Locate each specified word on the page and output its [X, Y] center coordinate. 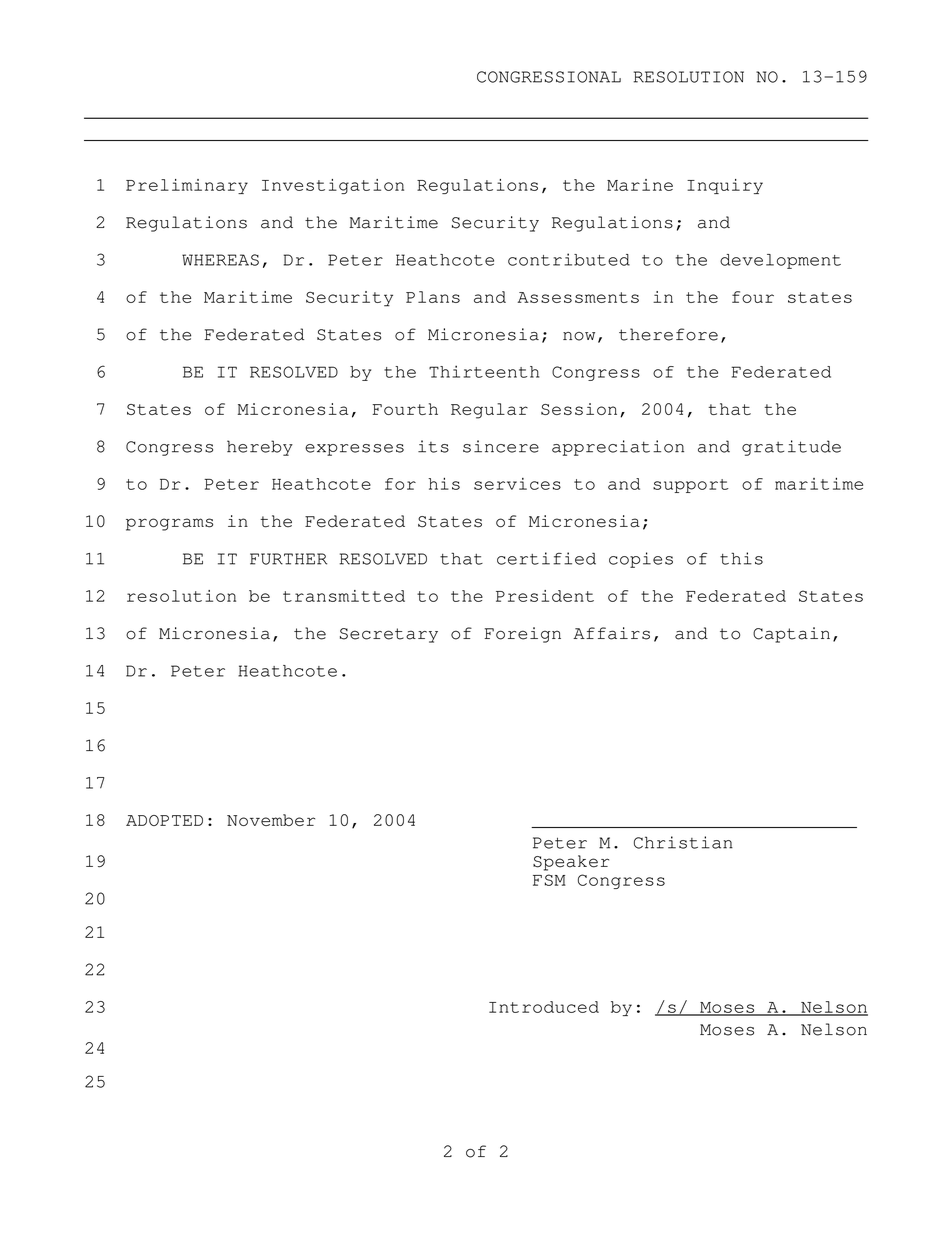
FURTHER [288, 559]
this [741, 558]
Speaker [571, 863]
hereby [260, 448]
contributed [569, 259]
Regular [489, 411]
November [271, 820]
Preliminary [187, 186]
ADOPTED [164, 820]
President [545, 596]
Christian [683, 842]
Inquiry [725, 186]
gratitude [791, 448]
